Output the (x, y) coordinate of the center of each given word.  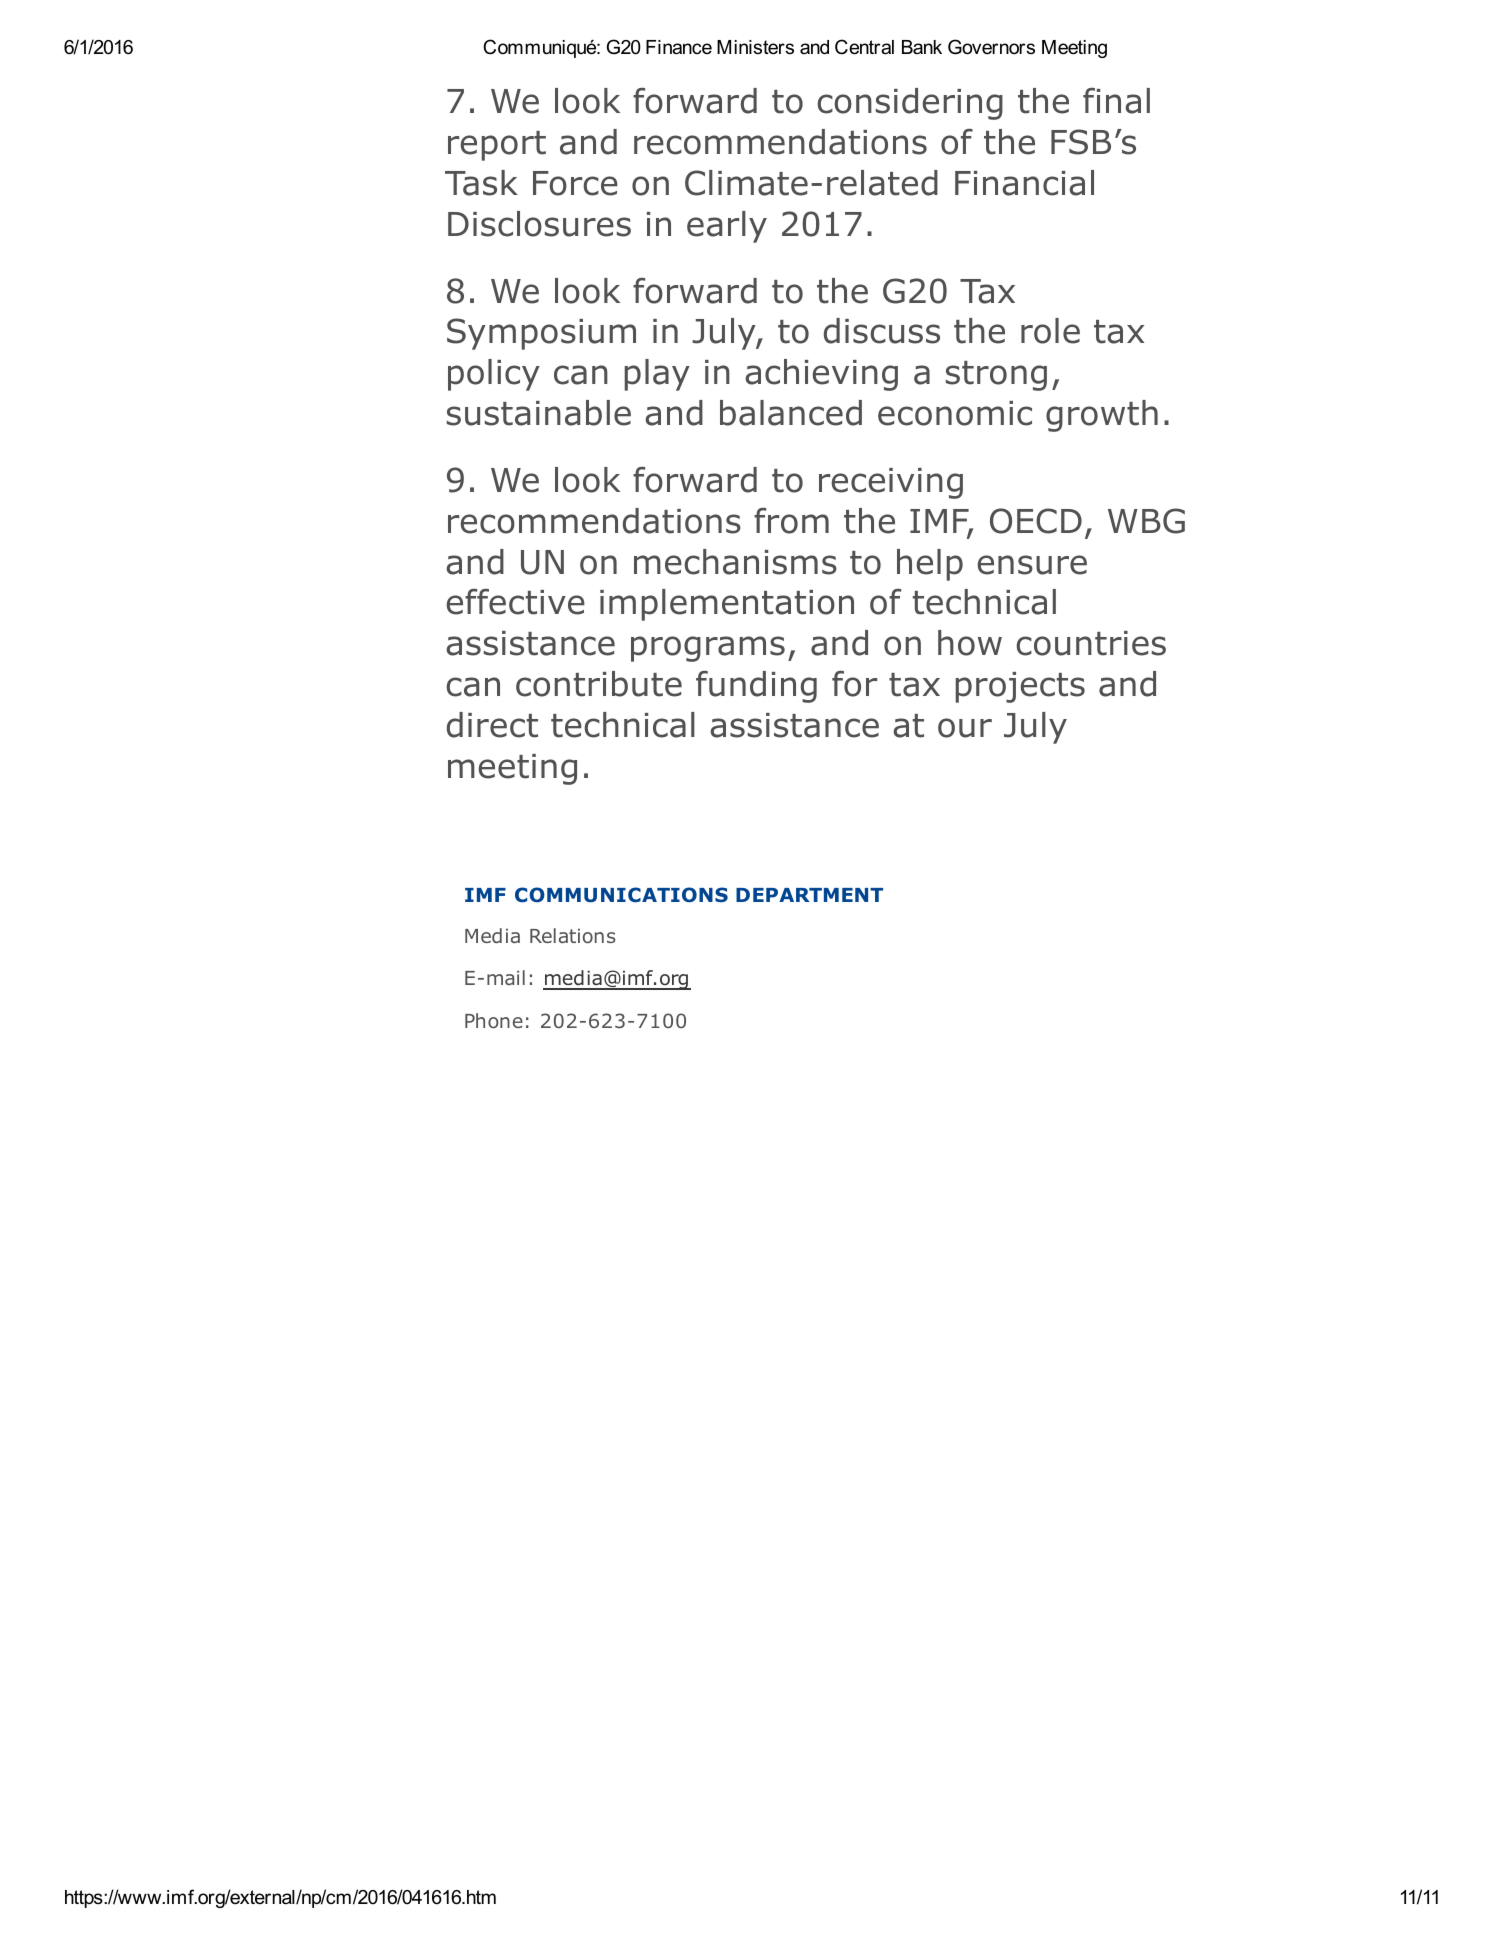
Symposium (541, 334)
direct (492, 725)
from (791, 521)
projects (1020, 687)
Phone (494, 1020)
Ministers (755, 47)
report (497, 146)
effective (516, 602)
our (965, 728)
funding (756, 687)
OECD (1036, 521)
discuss (882, 331)
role (1050, 331)
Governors (991, 47)
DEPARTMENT (809, 895)
